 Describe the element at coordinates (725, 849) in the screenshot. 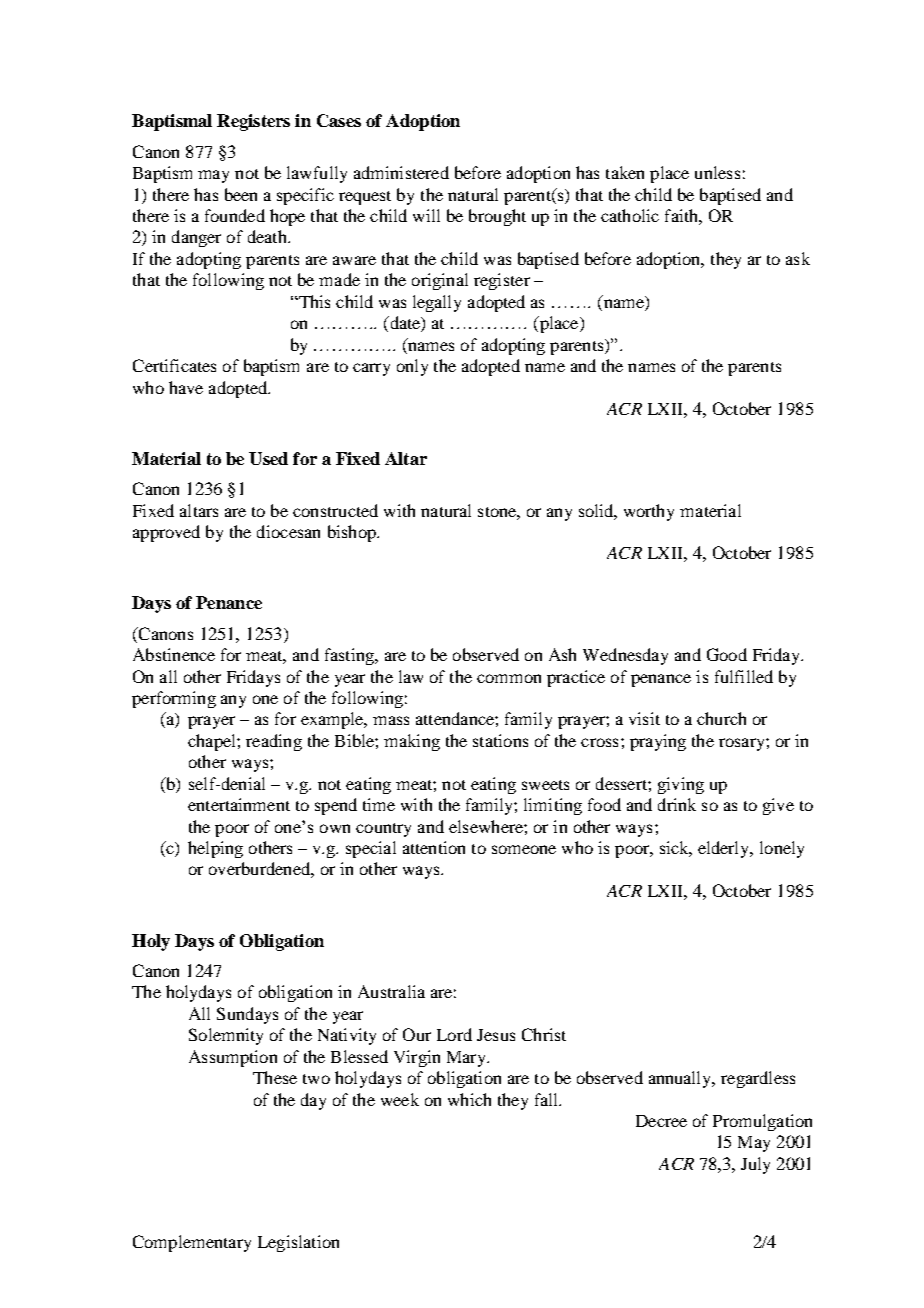

I see `elderly` at that location.
